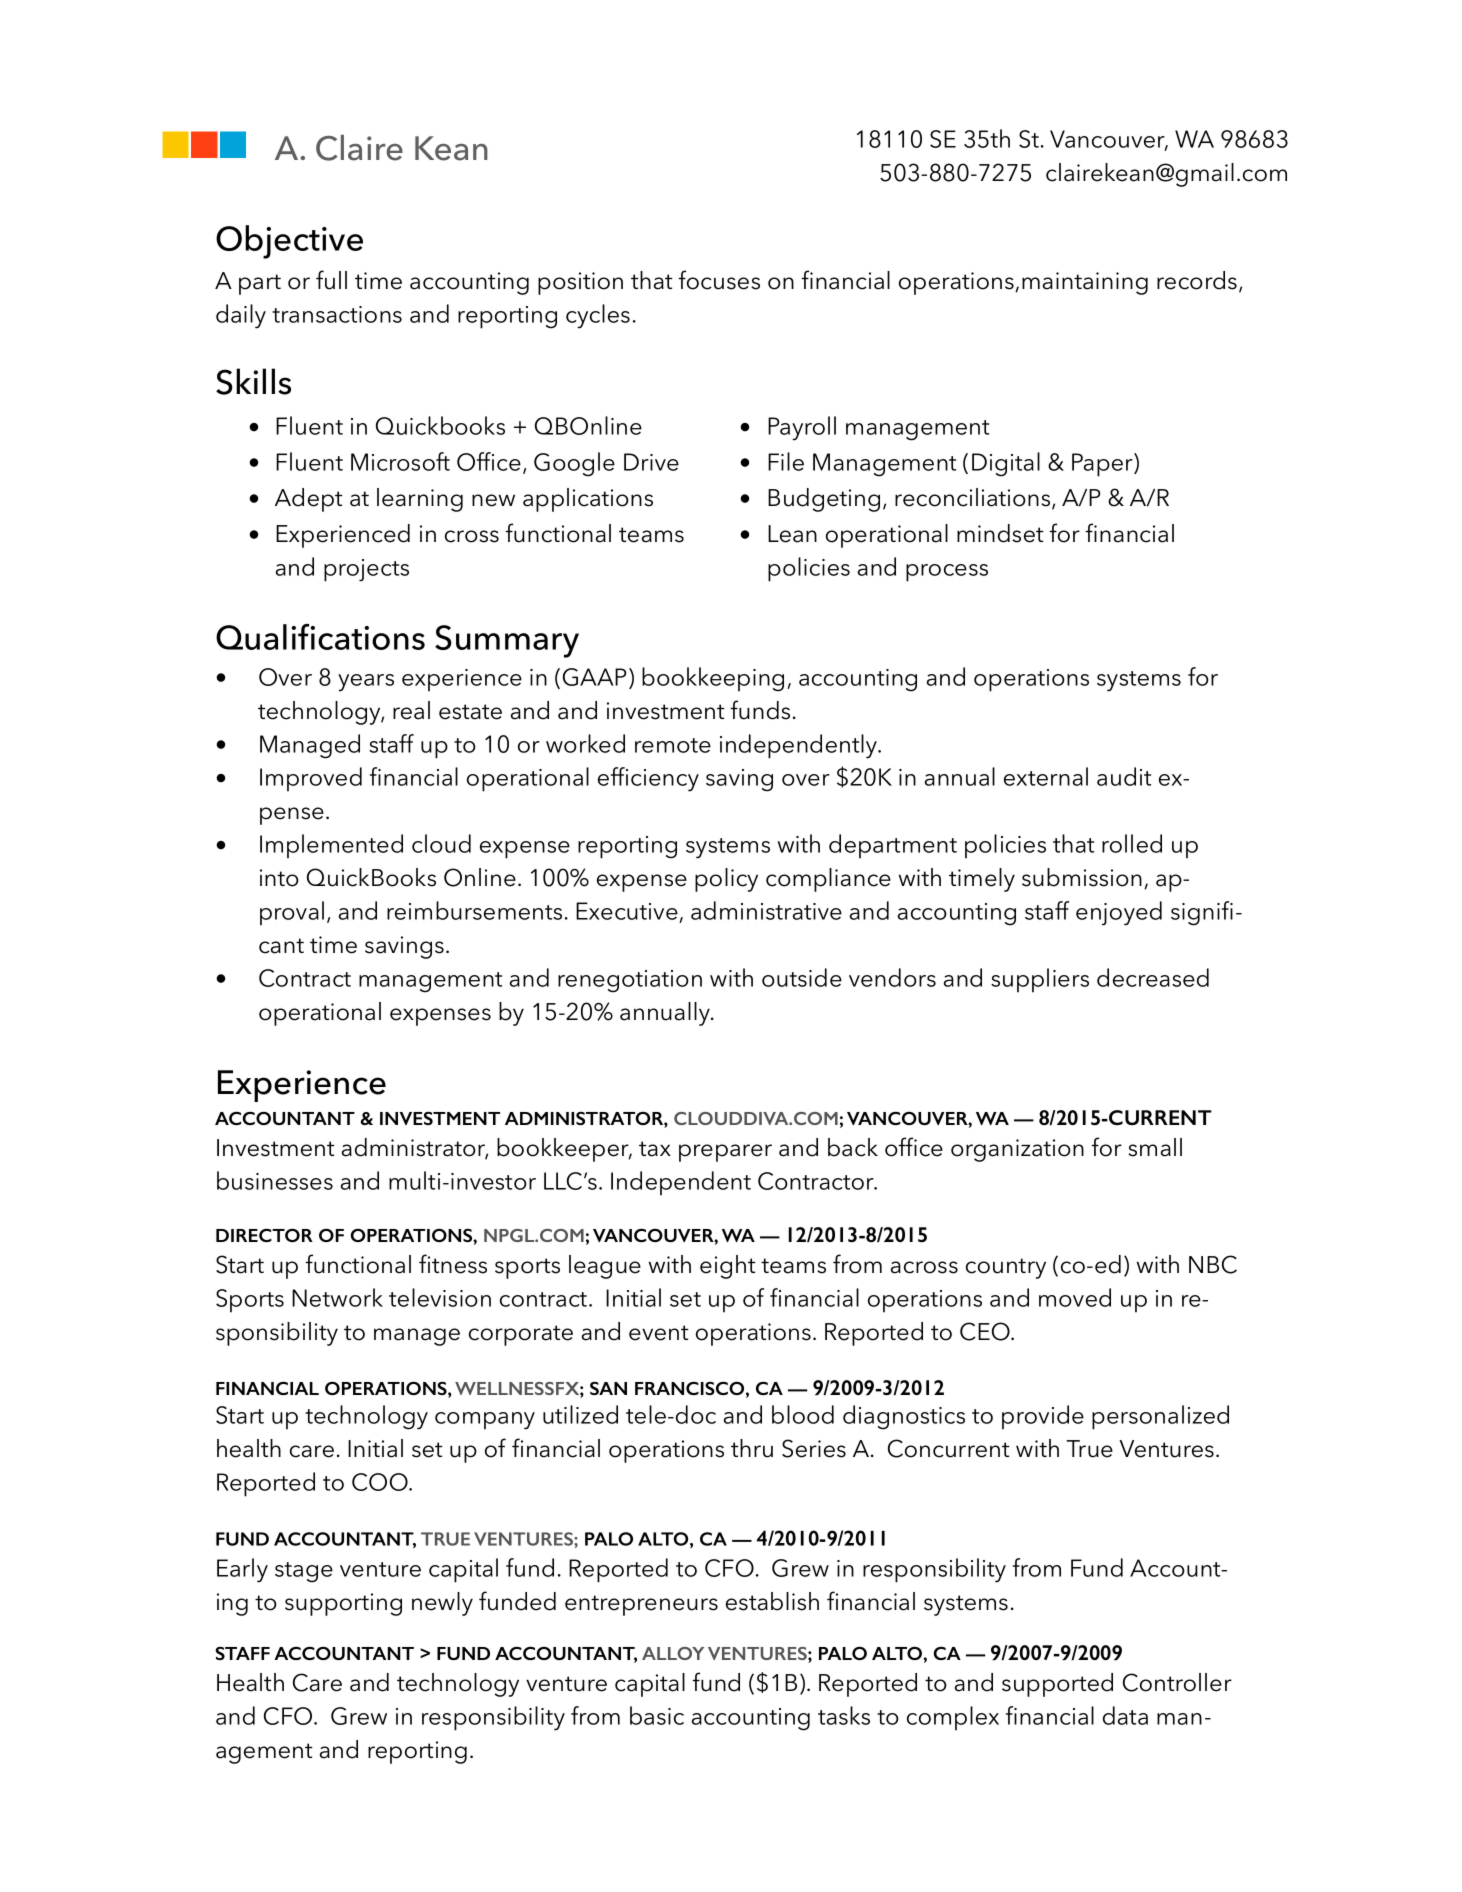 The image size is (1462, 1892). I want to click on records, so click(1197, 280).
